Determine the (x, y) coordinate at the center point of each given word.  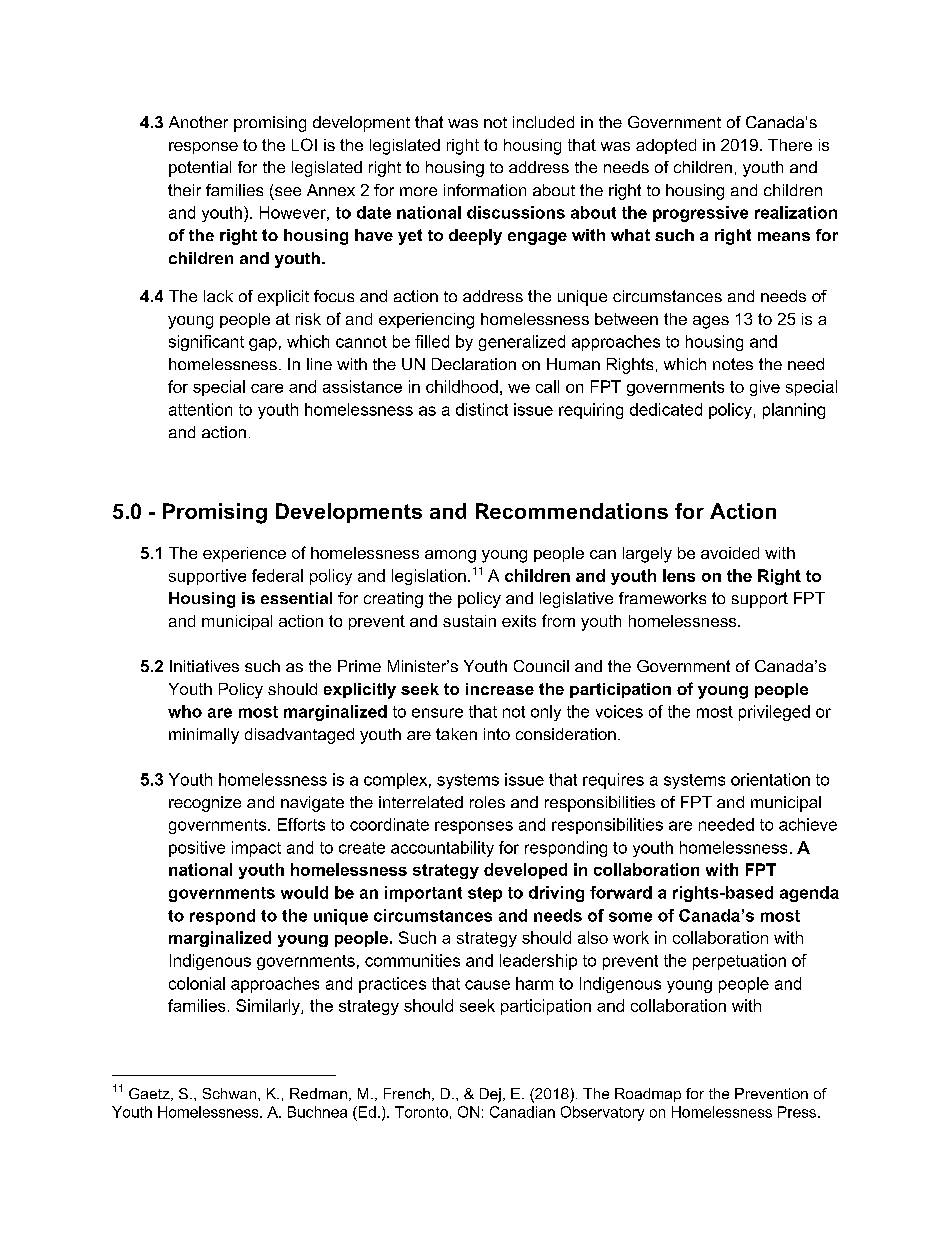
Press (798, 1112)
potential (200, 169)
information (485, 190)
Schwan (231, 1093)
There (790, 145)
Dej (490, 1095)
